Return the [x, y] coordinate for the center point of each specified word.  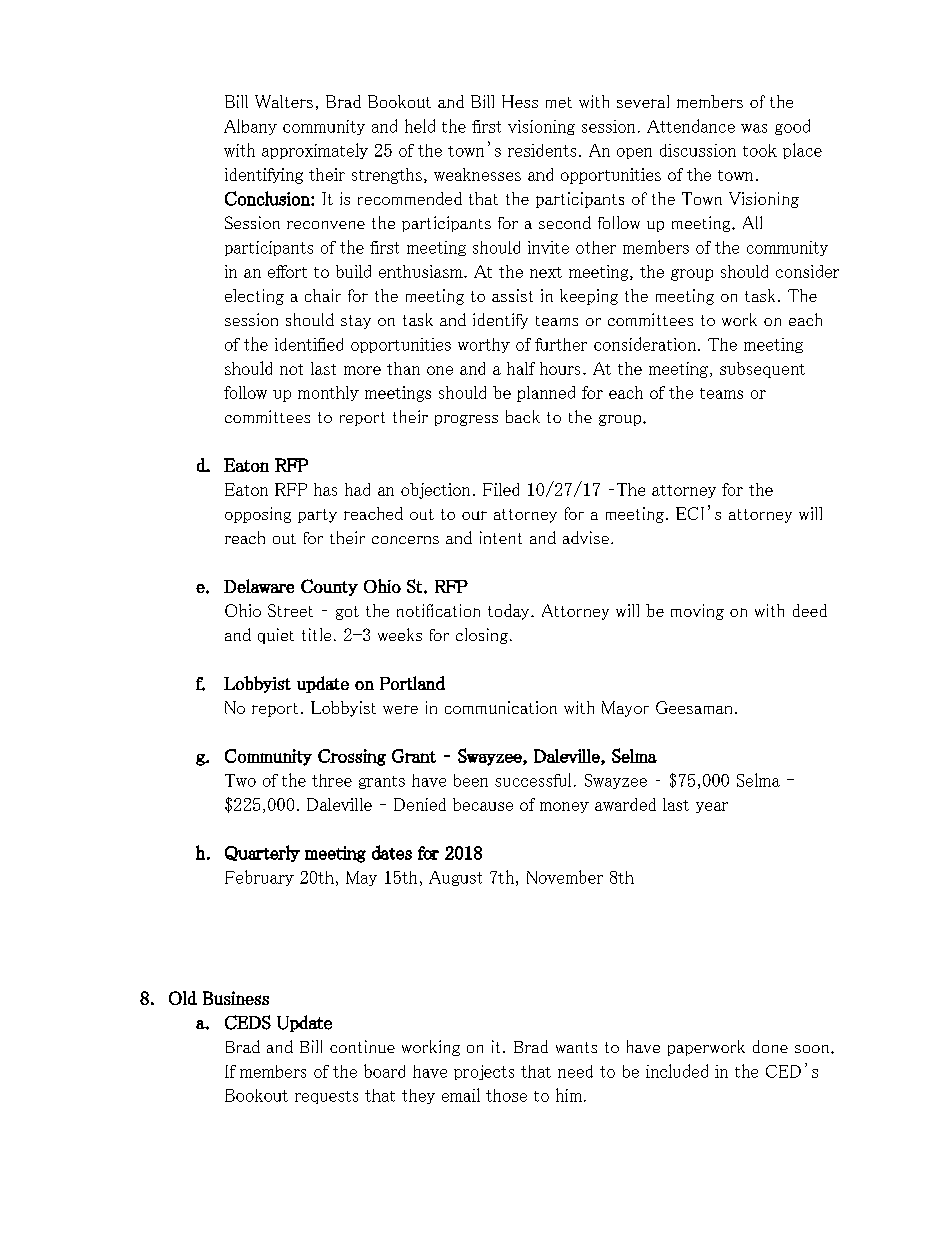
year [712, 807]
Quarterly [262, 853]
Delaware [259, 586]
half [521, 368]
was [754, 128]
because [483, 804]
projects [484, 1072]
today [510, 612]
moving [697, 612]
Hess [520, 101]
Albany [250, 127]
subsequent [762, 370]
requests [326, 1097]
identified [309, 344]
